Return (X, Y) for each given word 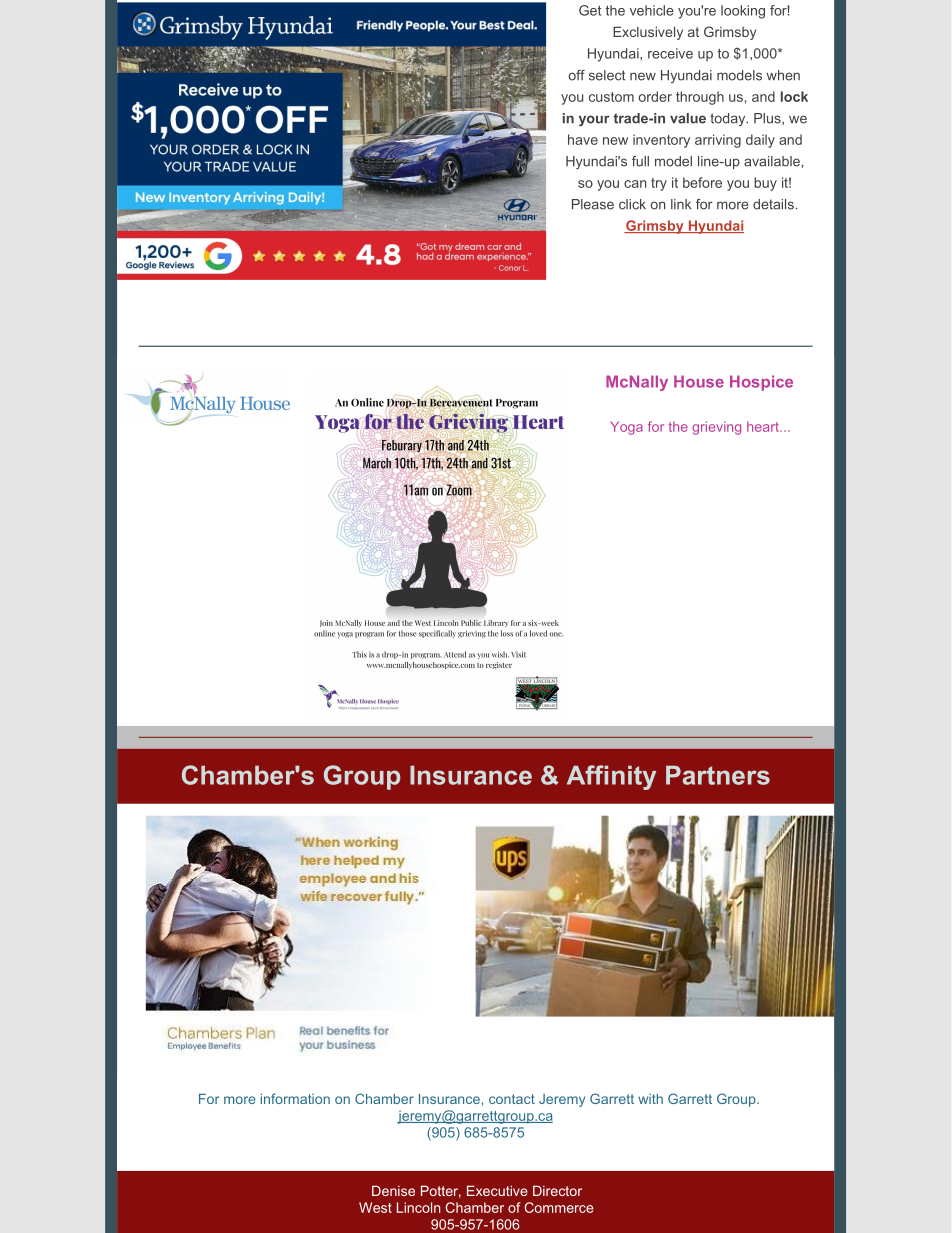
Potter (441, 1191)
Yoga (626, 428)
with (650, 1099)
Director (557, 1190)
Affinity (611, 777)
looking (743, 12)
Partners (718, 775)
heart (764, 426)
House (699, 381)
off (576, 75)
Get (590, 10)
